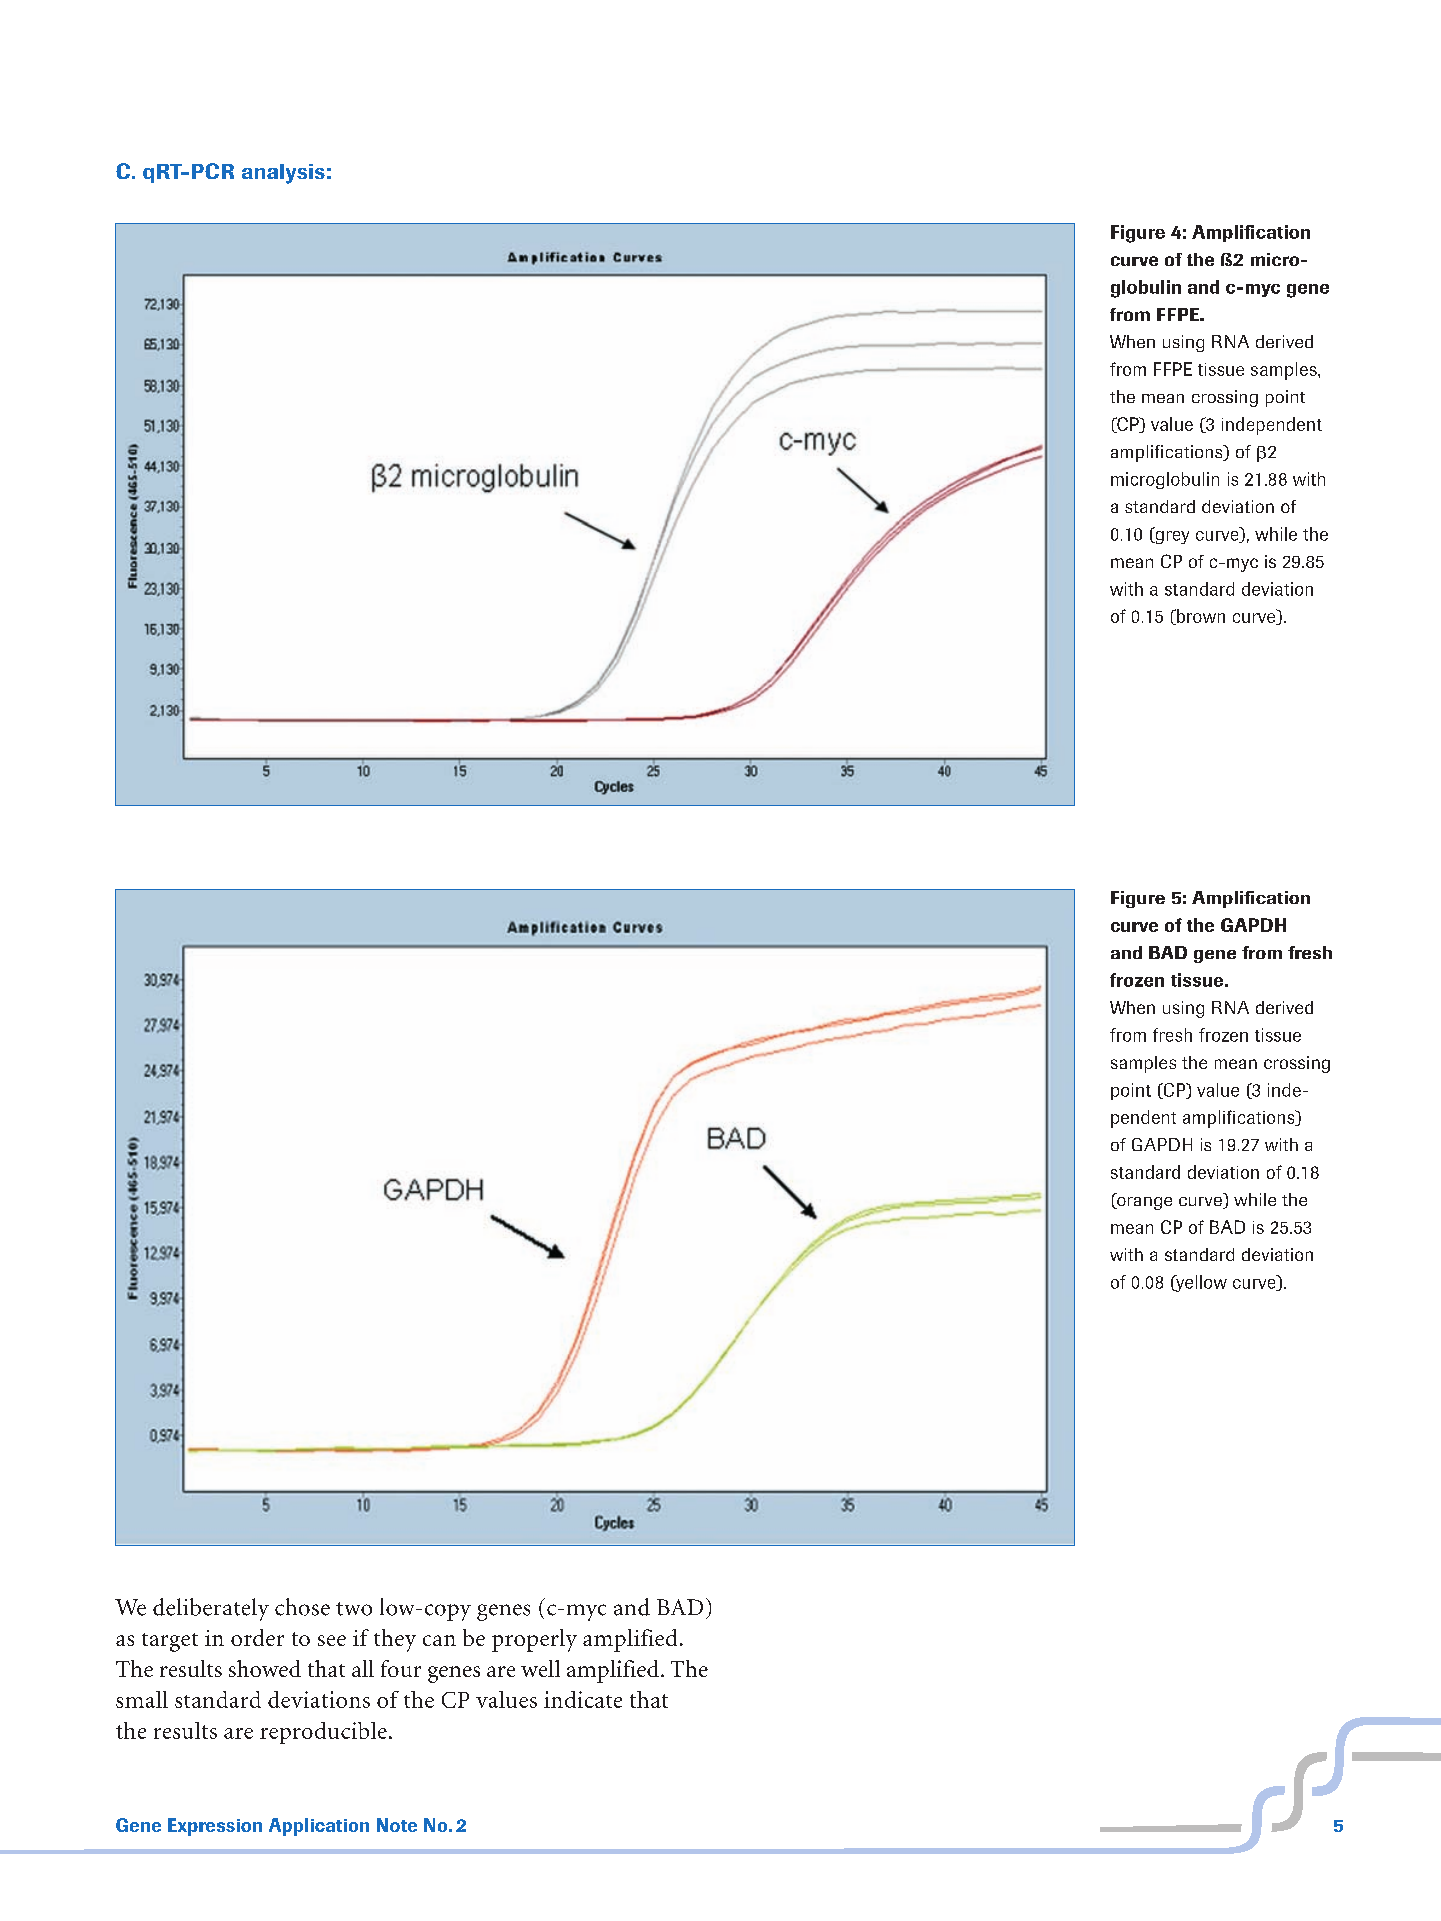 The height and width of the screenshot is (1921, 1441). What do you see at coordinates (439, 1640) in the screenshot?
I see `can` at bounding box center [439, 1640].
